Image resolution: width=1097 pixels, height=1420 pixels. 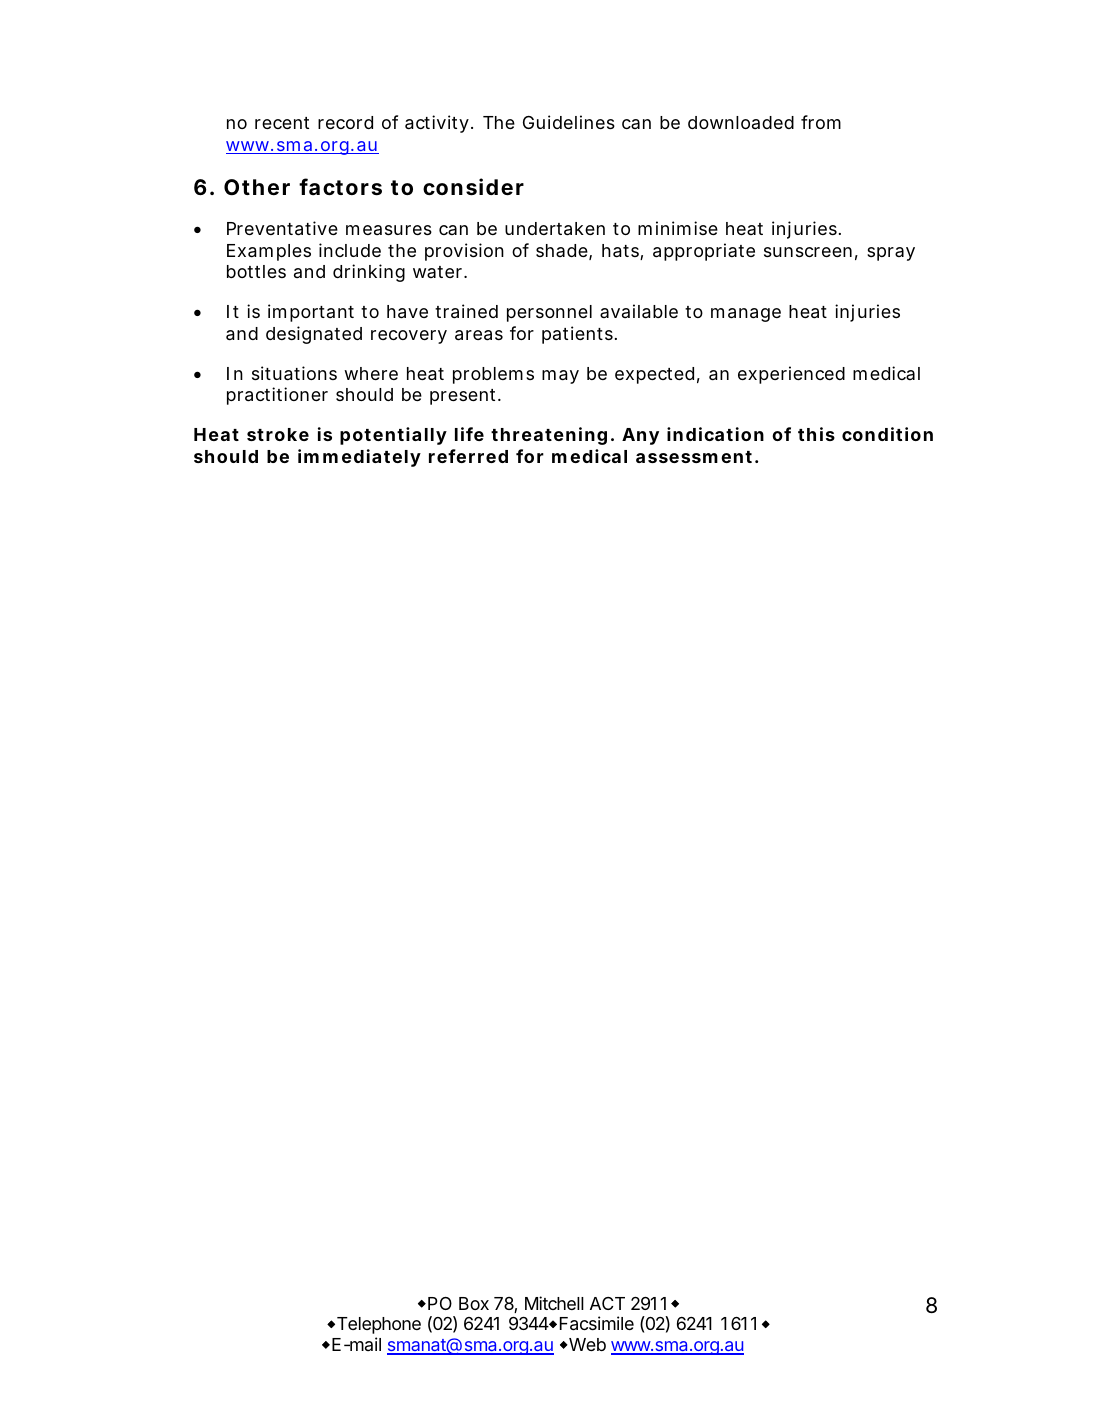 I want to click on threatening, so click(x=549, y=436).
